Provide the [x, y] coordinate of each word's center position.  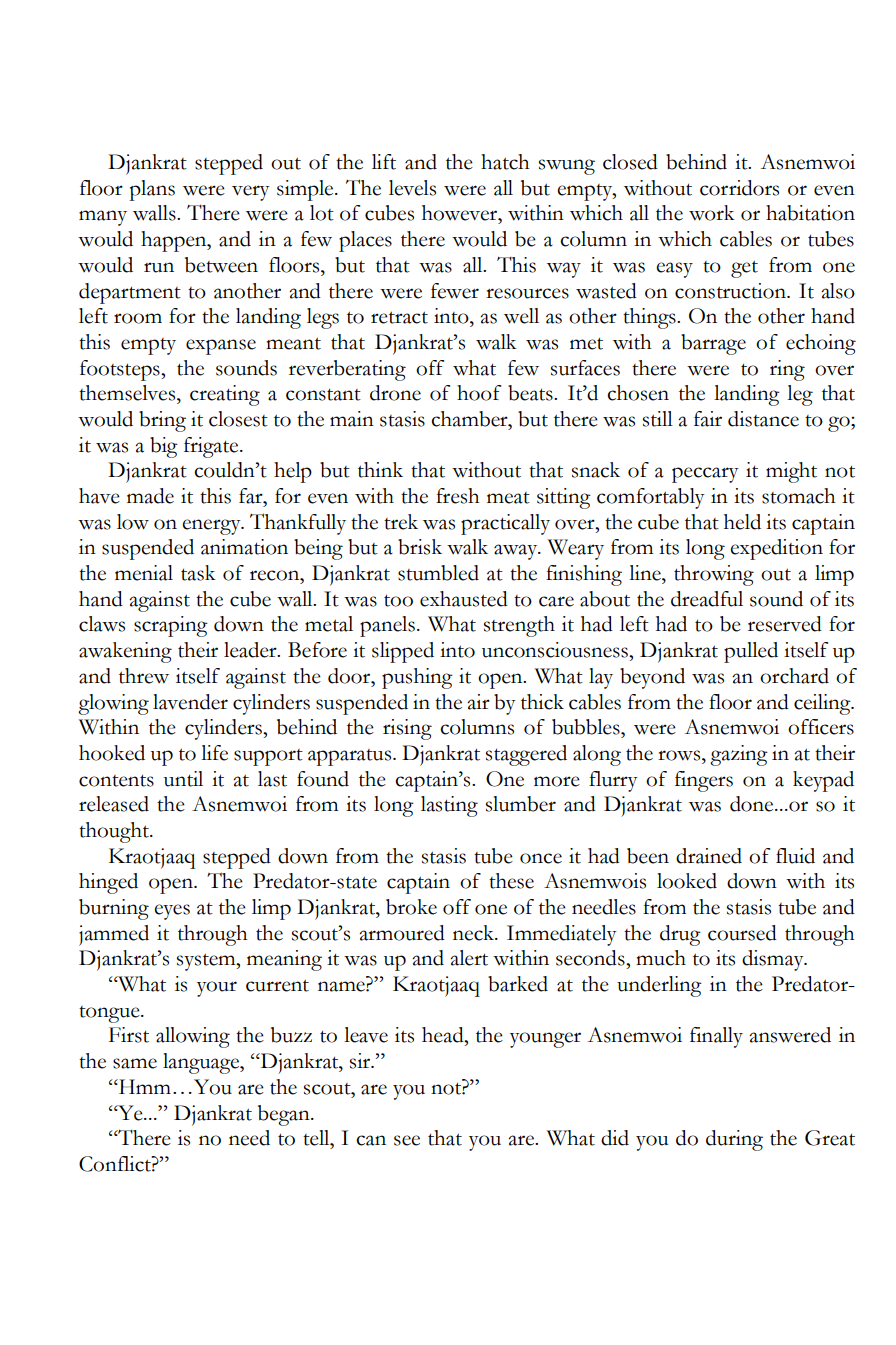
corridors [739, 188]
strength [519, 626]
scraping [171, 626]
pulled [751, 652]
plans [152, 190]
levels [412, 188]
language [202, 1063]
